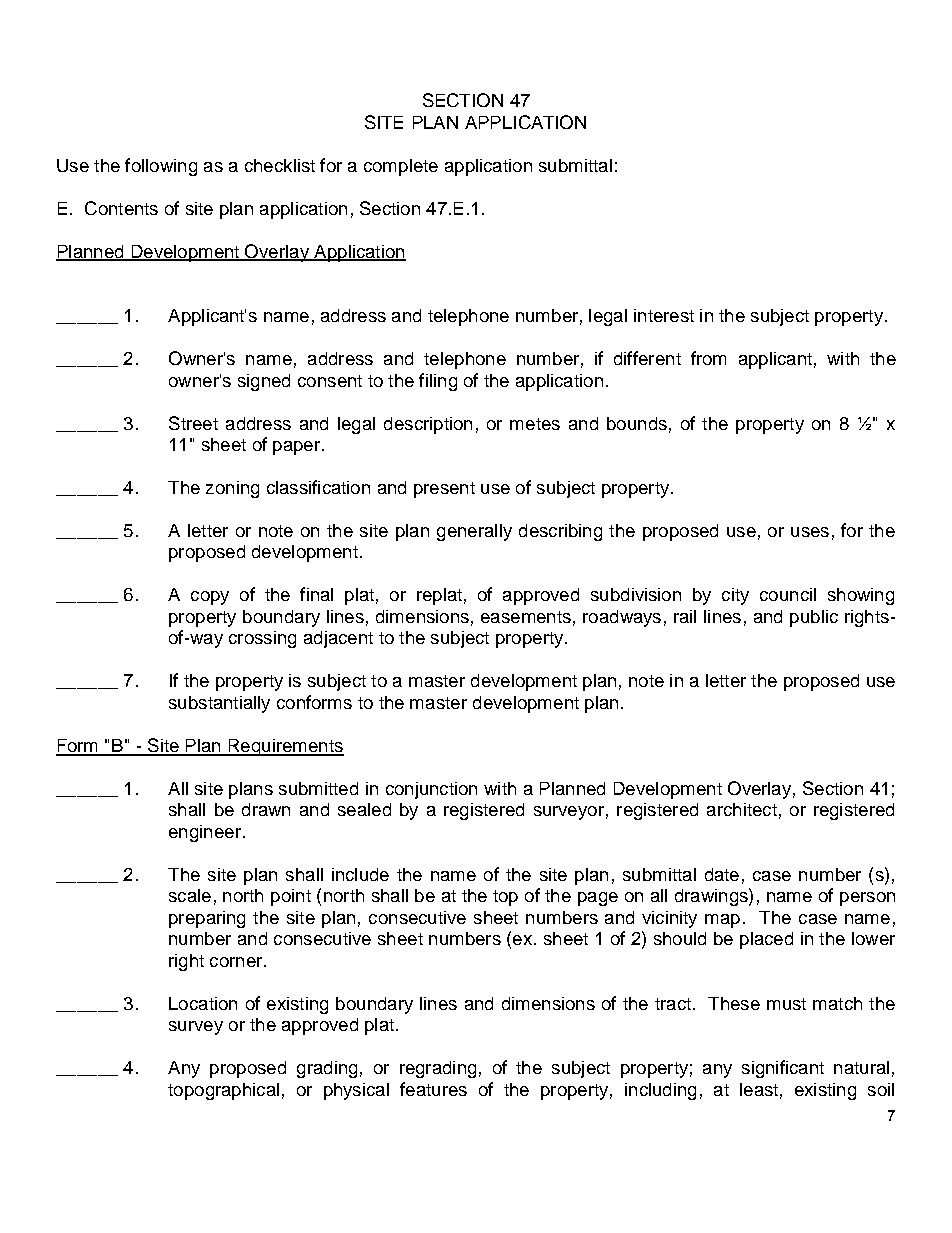 This screenshot has width=952, height=1233. I want to click on following, so click(161, 167).
